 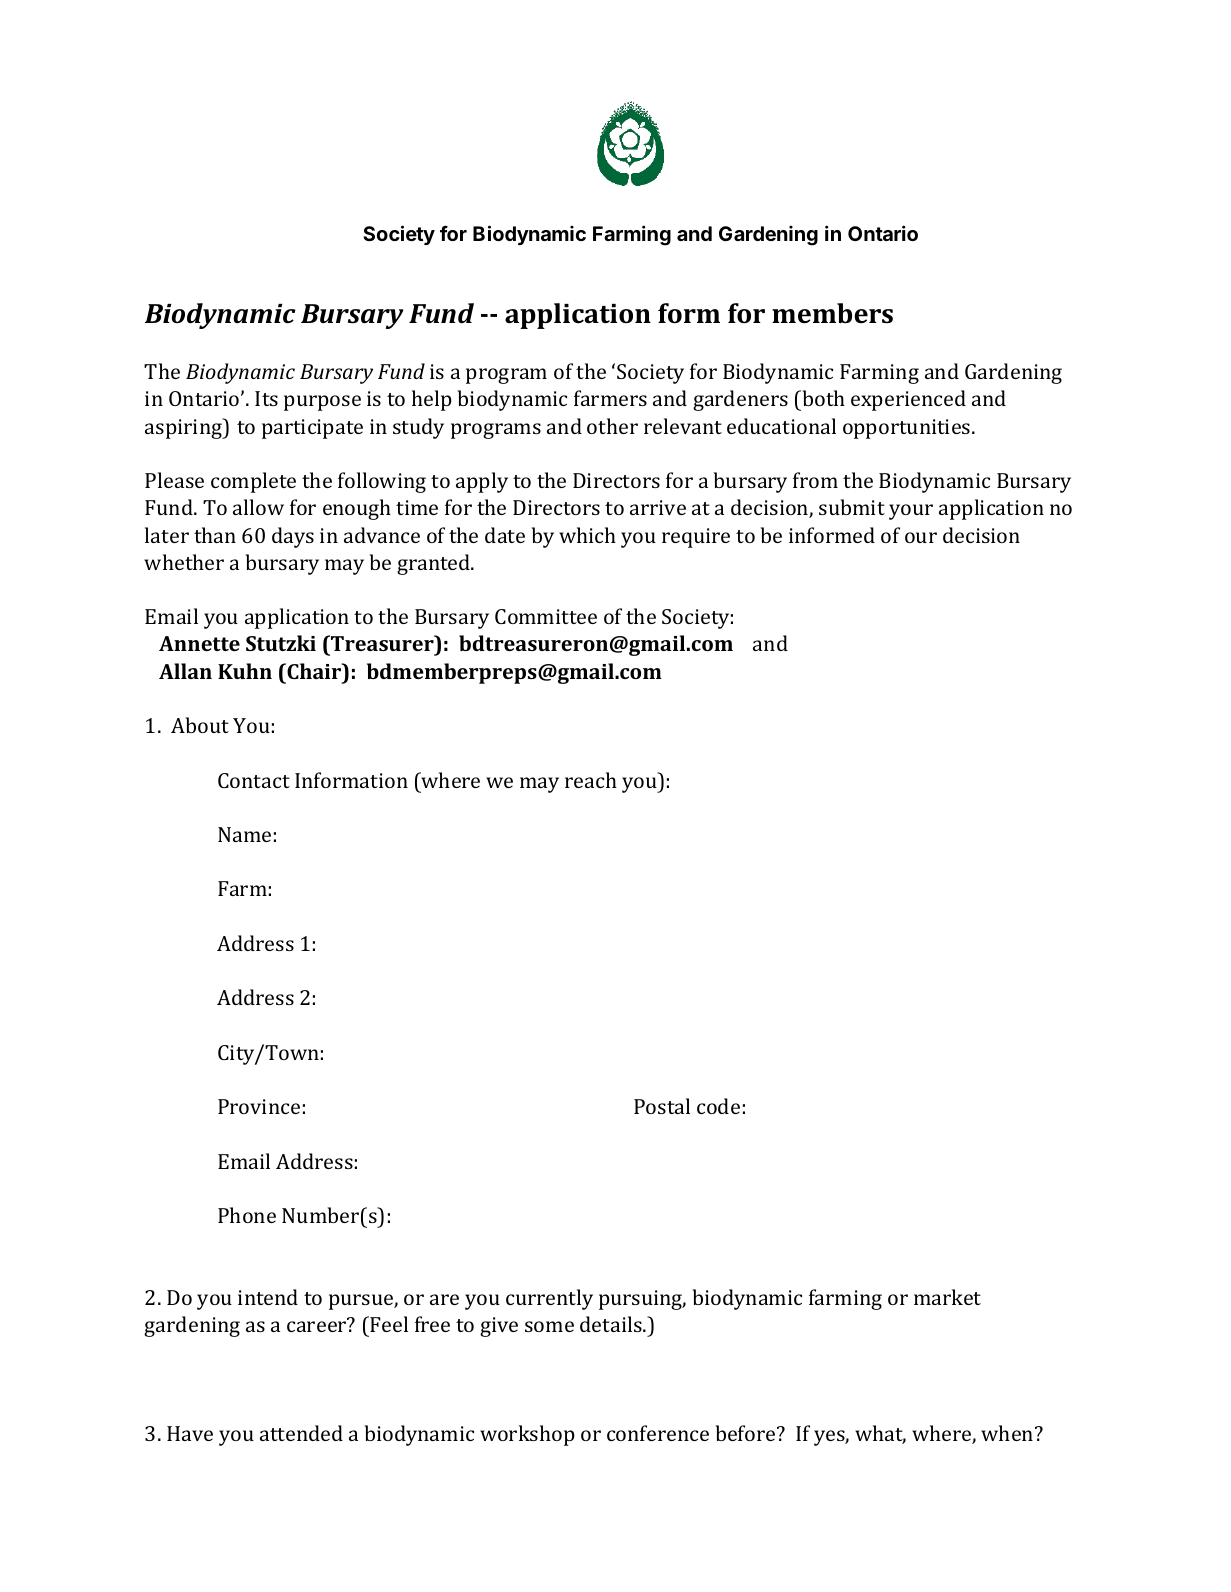 What do you see at coordinates (908, 400) in the image?
I see `experienced` at bounding box center [908, 400].
